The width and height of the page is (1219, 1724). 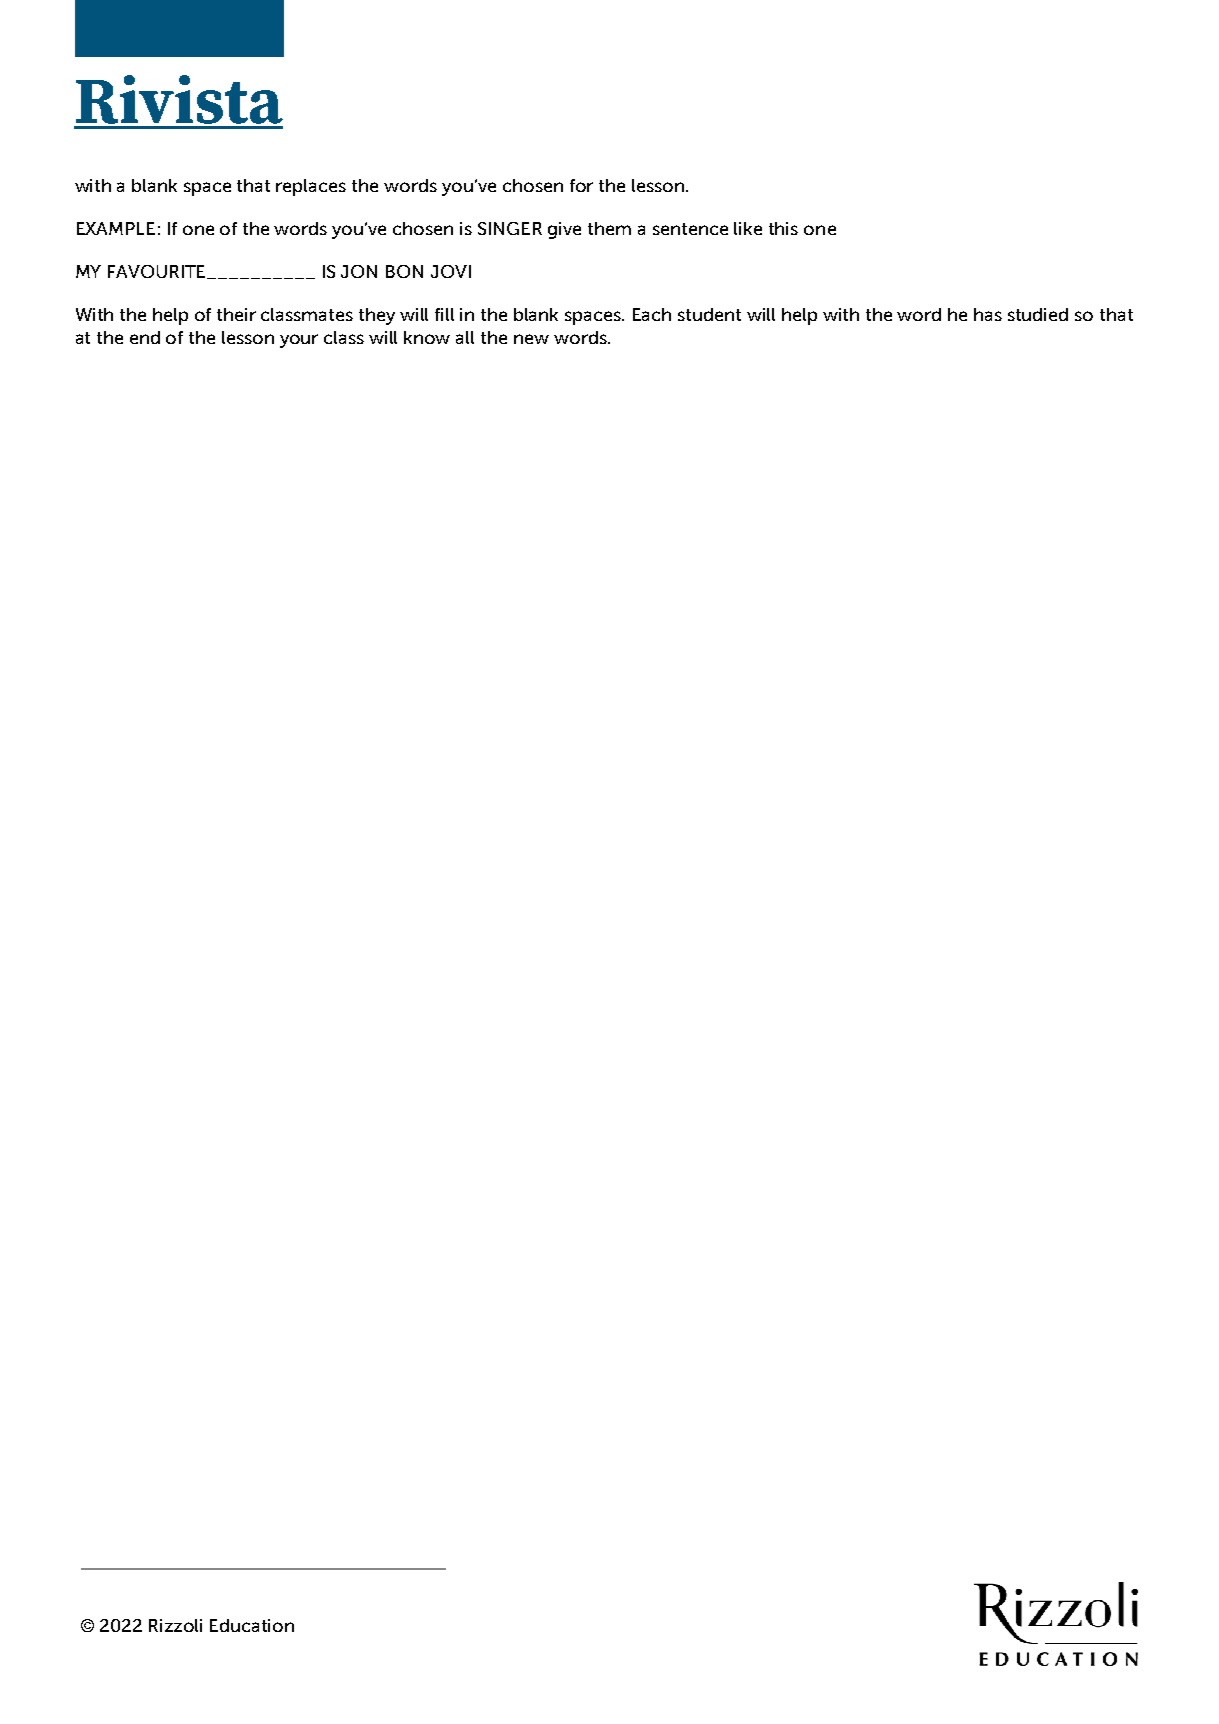 I want to click on give, so click(x=564, y=230).
